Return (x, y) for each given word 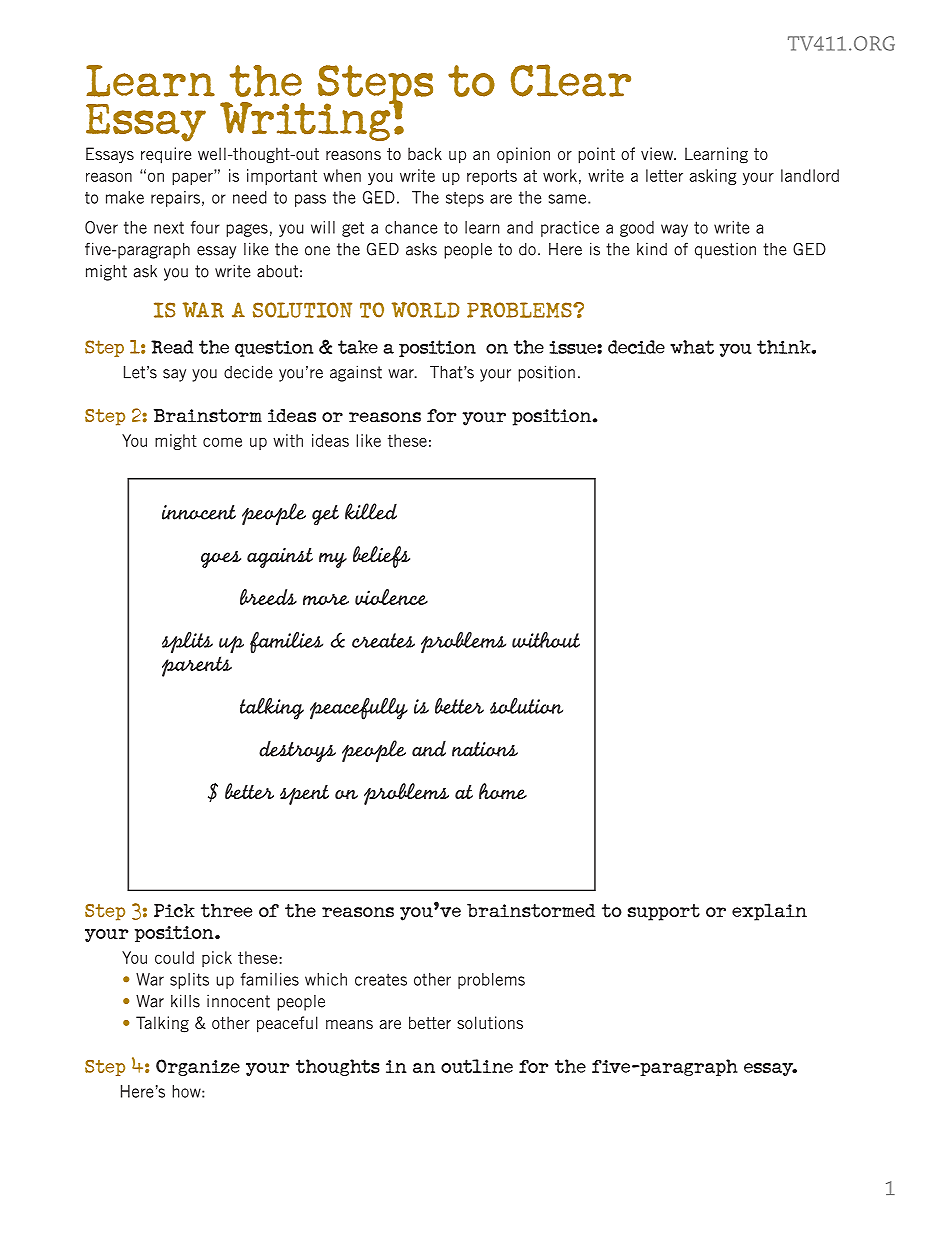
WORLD (425, 310)
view (658, 153)
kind (652, 249)
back (425, 153)
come (222, 442)
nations (485, 749)
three (226, 911)
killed (371, 511)
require (166, 155)
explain (769, 912)
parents (197, 666)
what (692, 347)
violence (391, 597)
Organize (198, 1067)
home (503, 791)
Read (172, 347)
